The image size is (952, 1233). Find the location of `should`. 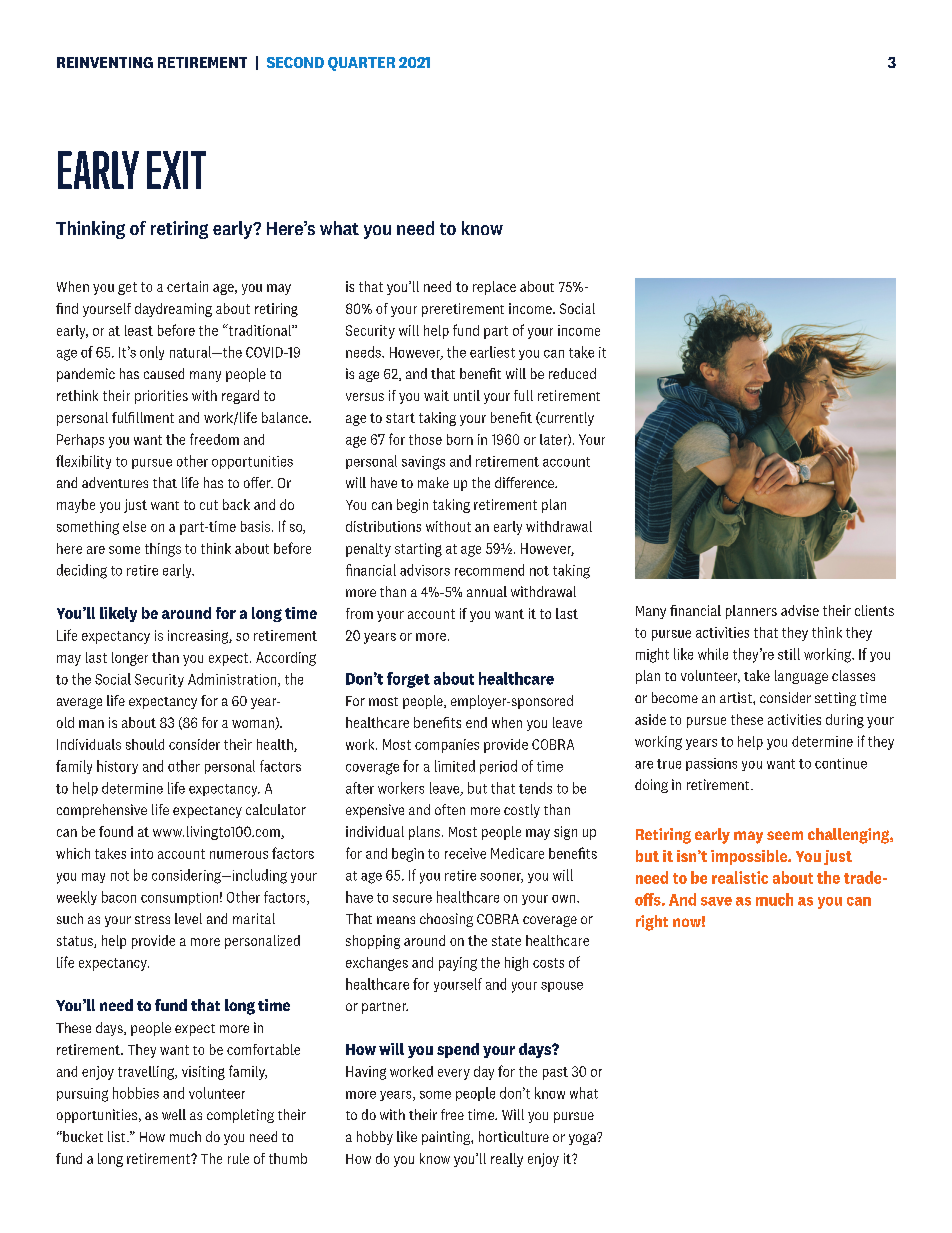

should is located at coordinates (145, 744).
